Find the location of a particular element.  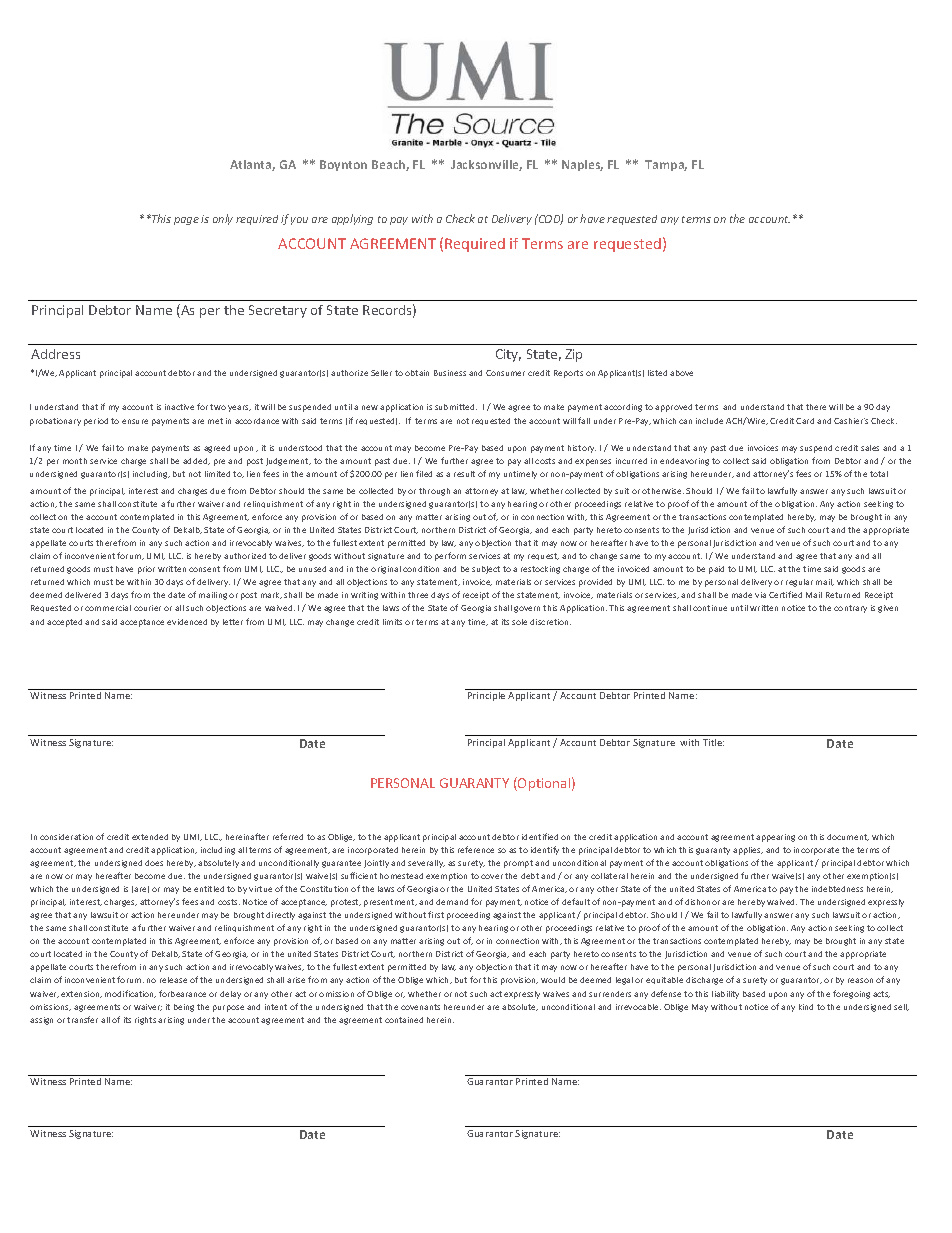

kind is located at coordinates (806, 1007).
